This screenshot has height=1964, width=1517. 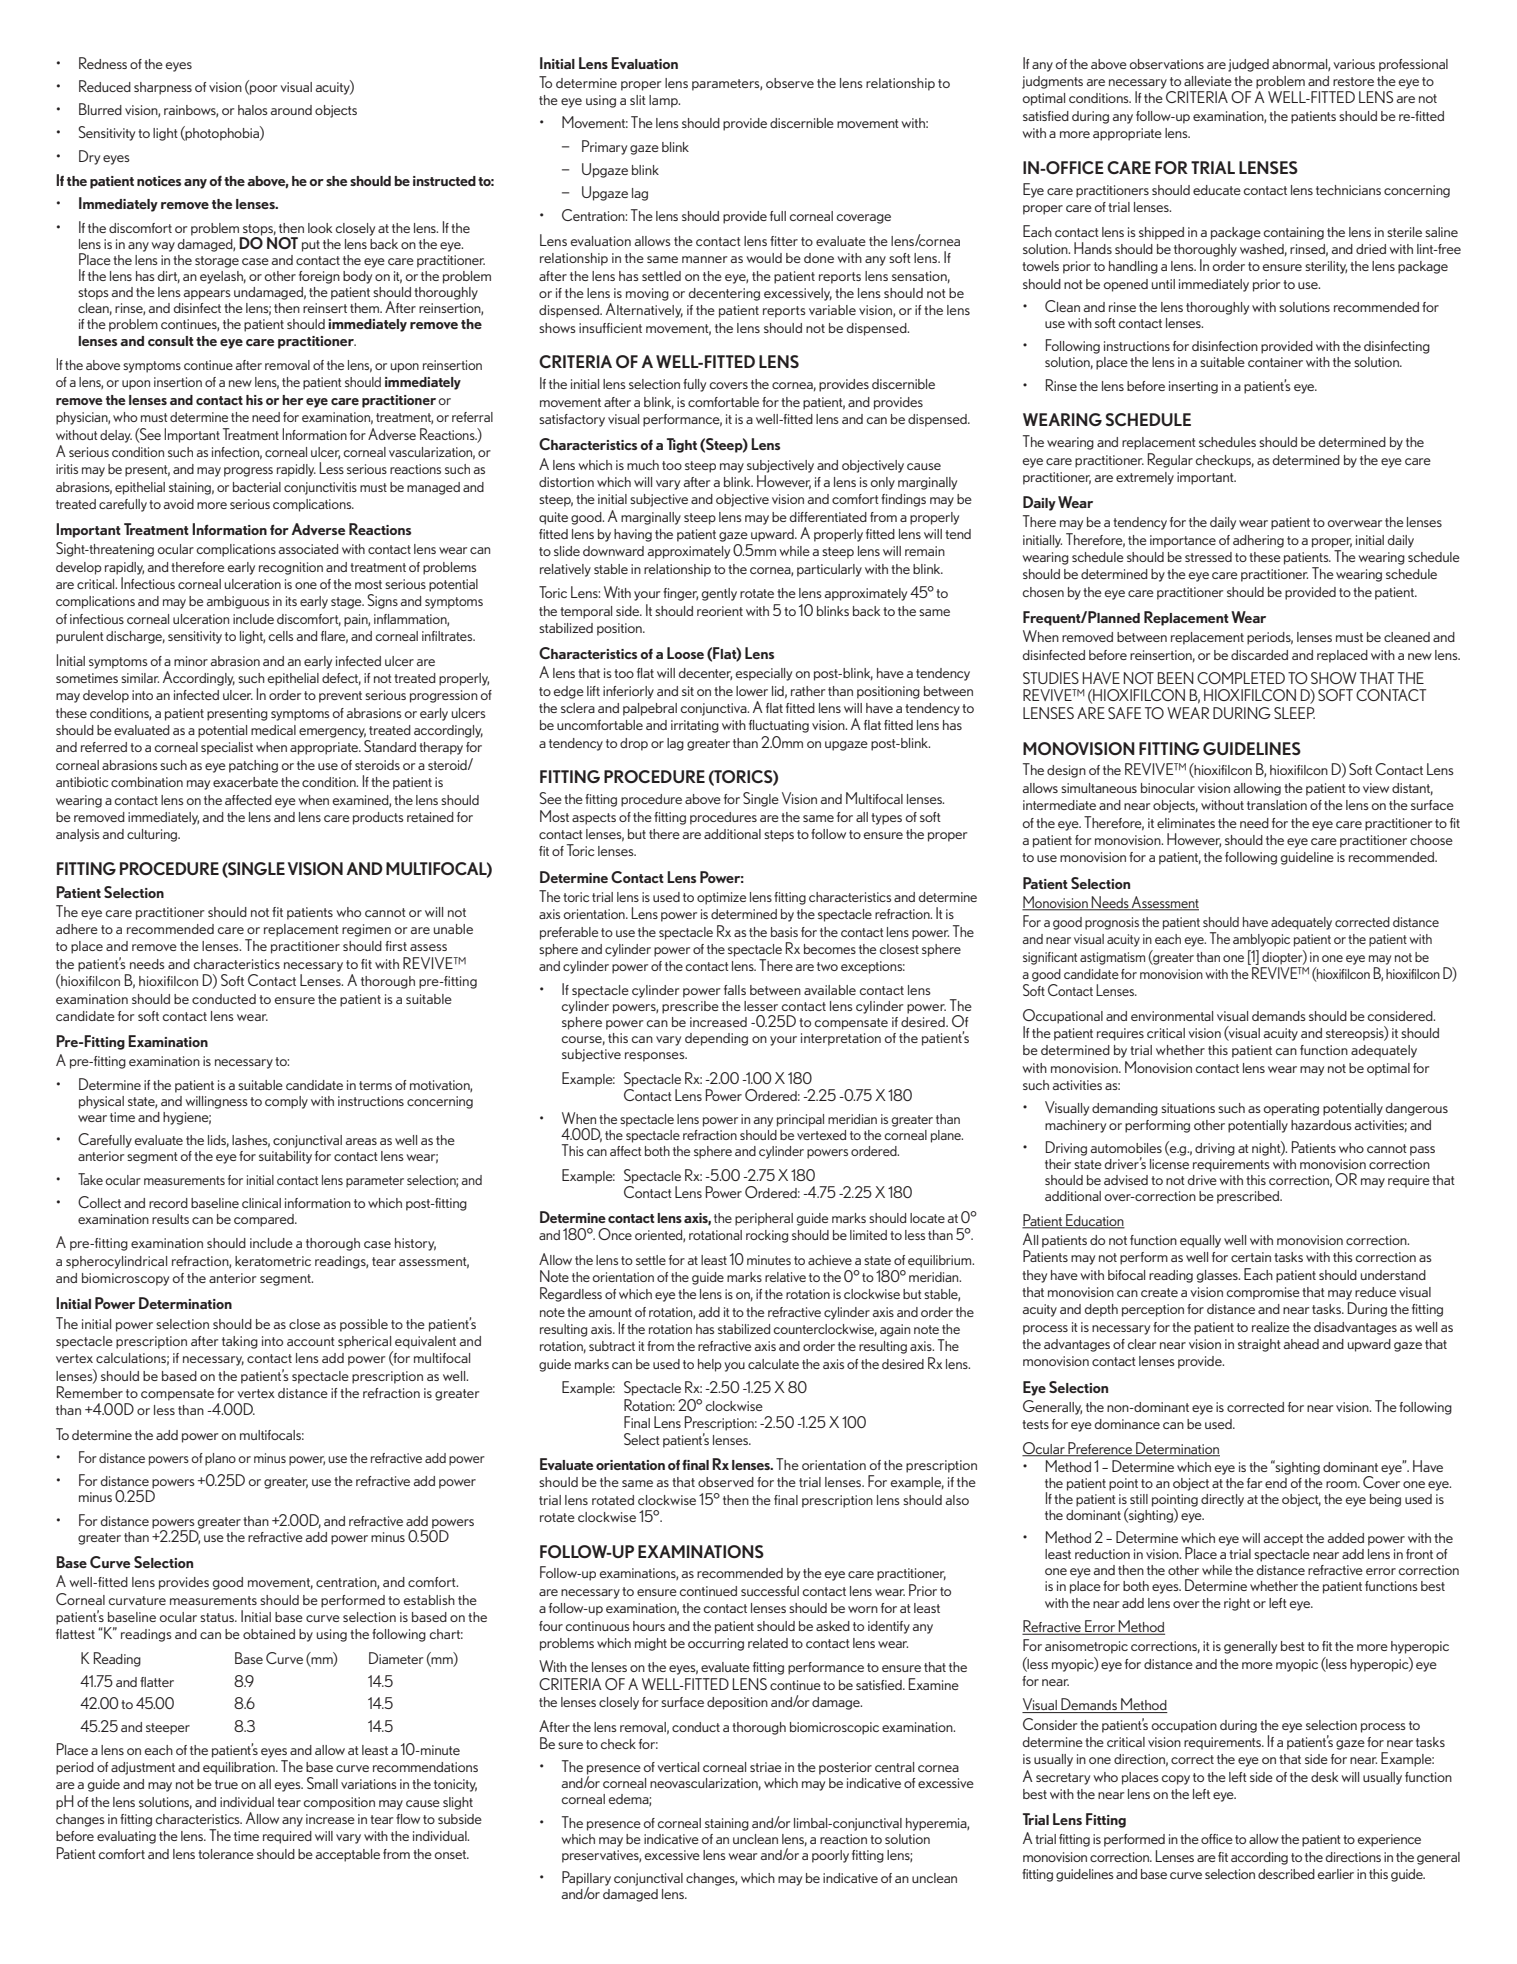 What do you see at coordinates (226, 1854) in the screenshot?
I see `tolerance` at bounding box center [226, 1854].
